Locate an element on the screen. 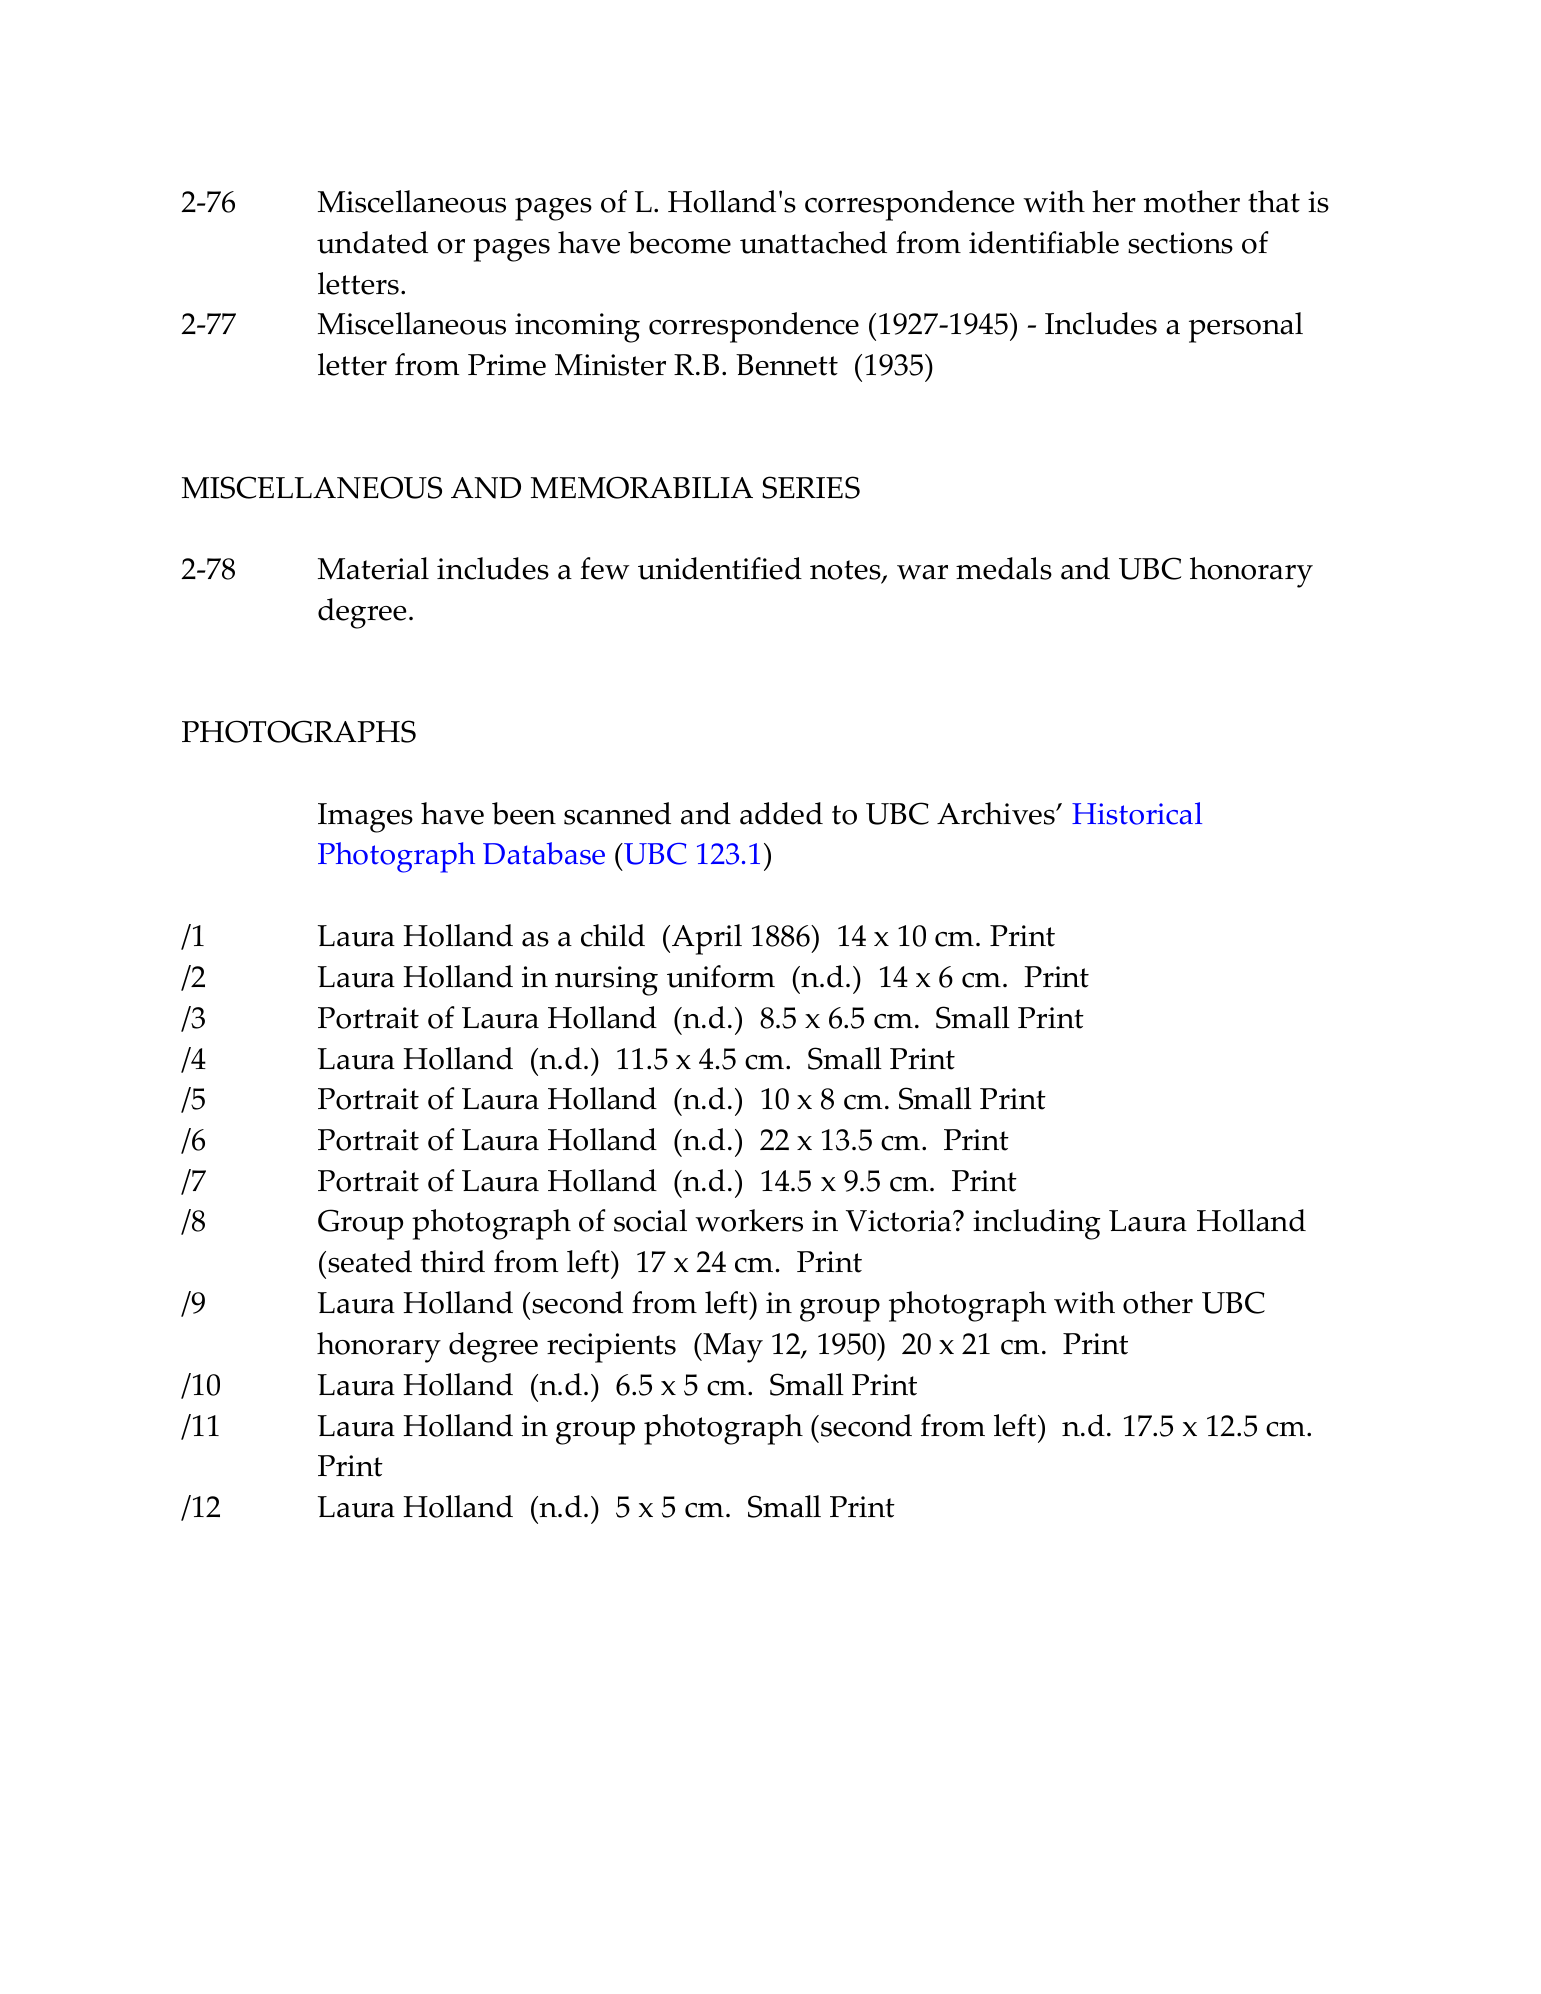 The image size is (1541, 1994). workers is located at coordinates (749, 1220).
